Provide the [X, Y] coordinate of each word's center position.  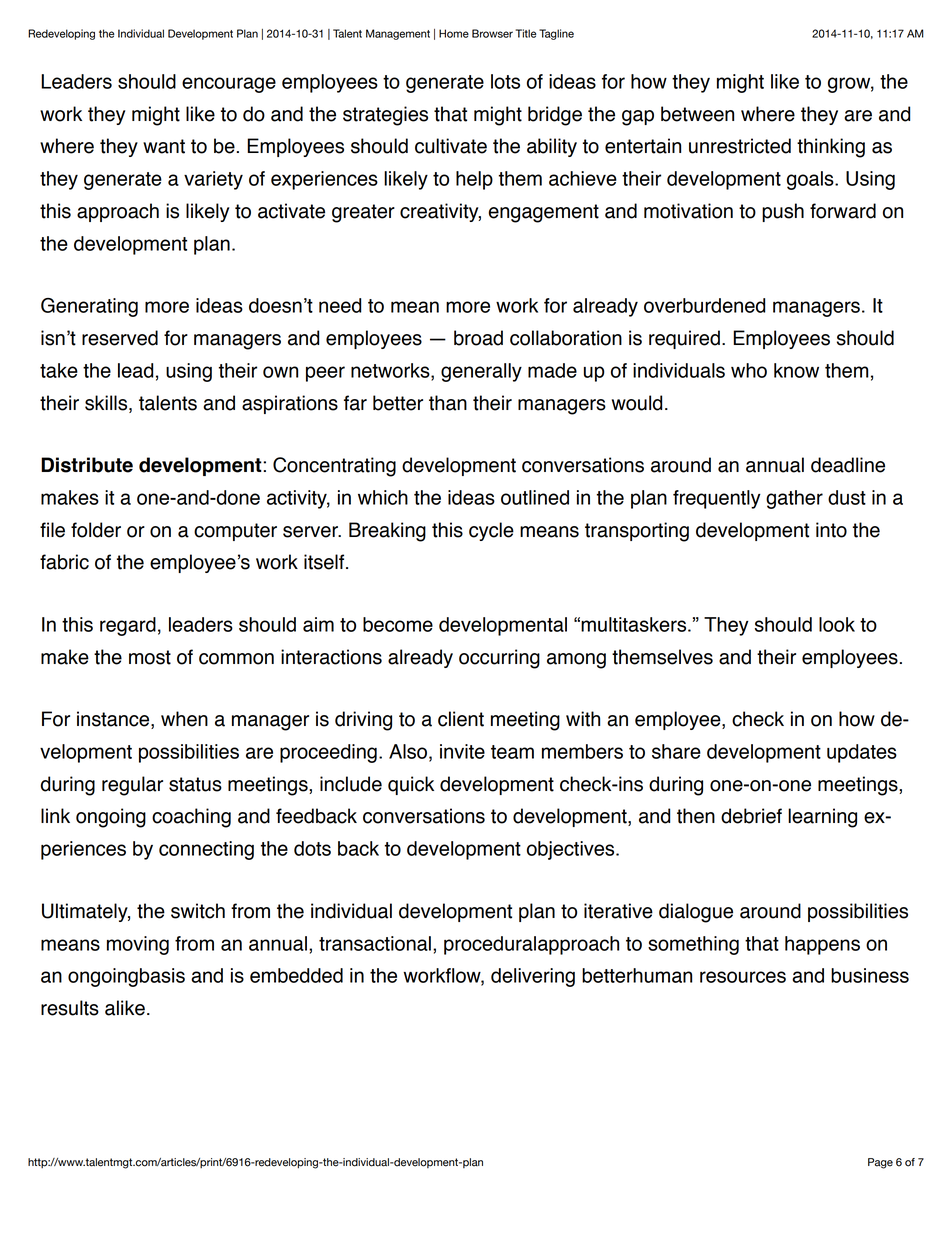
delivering [533, 977]
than [448, 403]
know [796, 370]
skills [107, 404]
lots [505, 81]
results [70, 1008]
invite [462, 751]
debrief [751, 816]
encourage [229, 85]
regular [132, 786]
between [697, 114]
